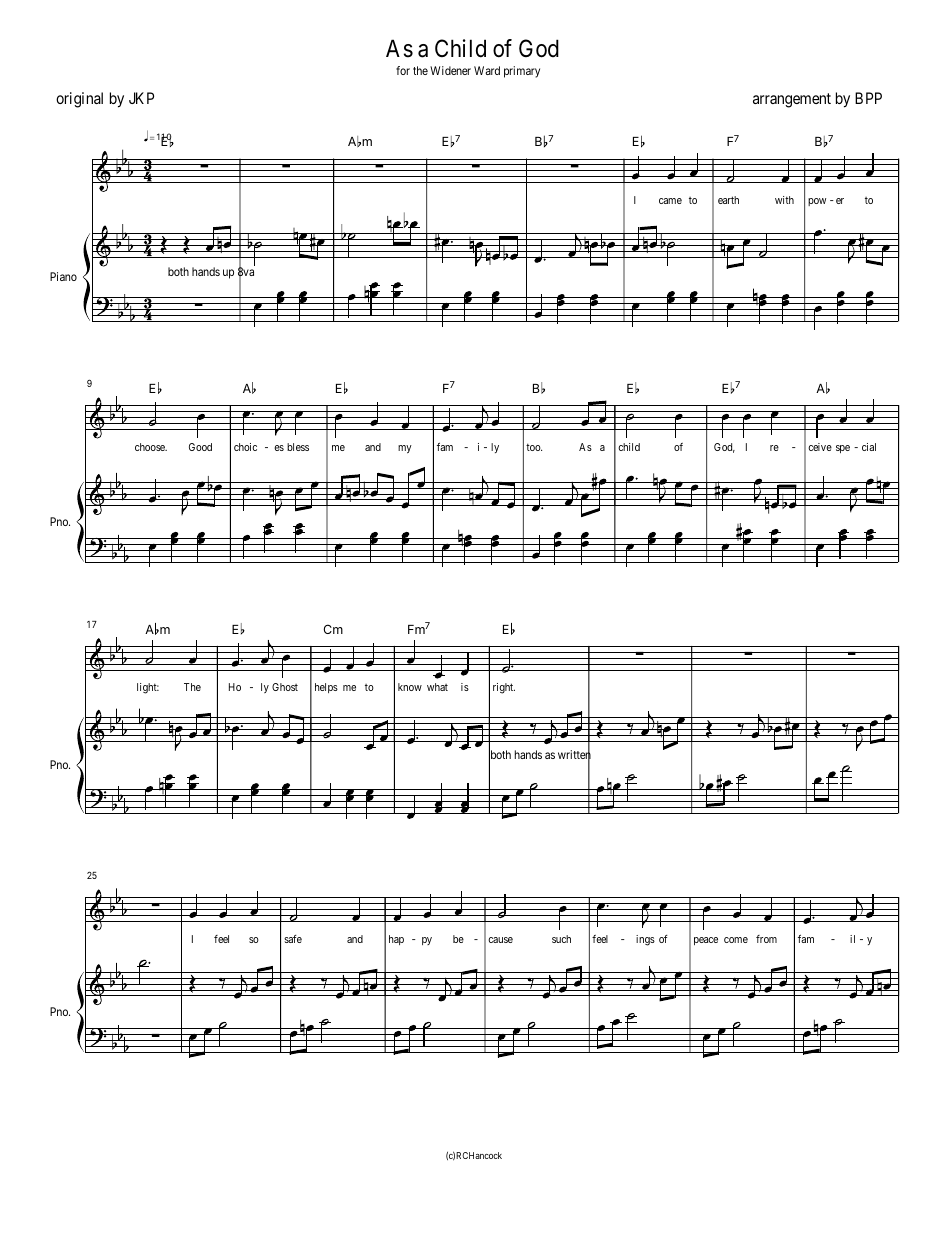 The height and width of the screenshot is (1233, 952). What do you see at coordinates (293, 939) in the screenshot?
I see `safe` at bounding box center [293, 939].
